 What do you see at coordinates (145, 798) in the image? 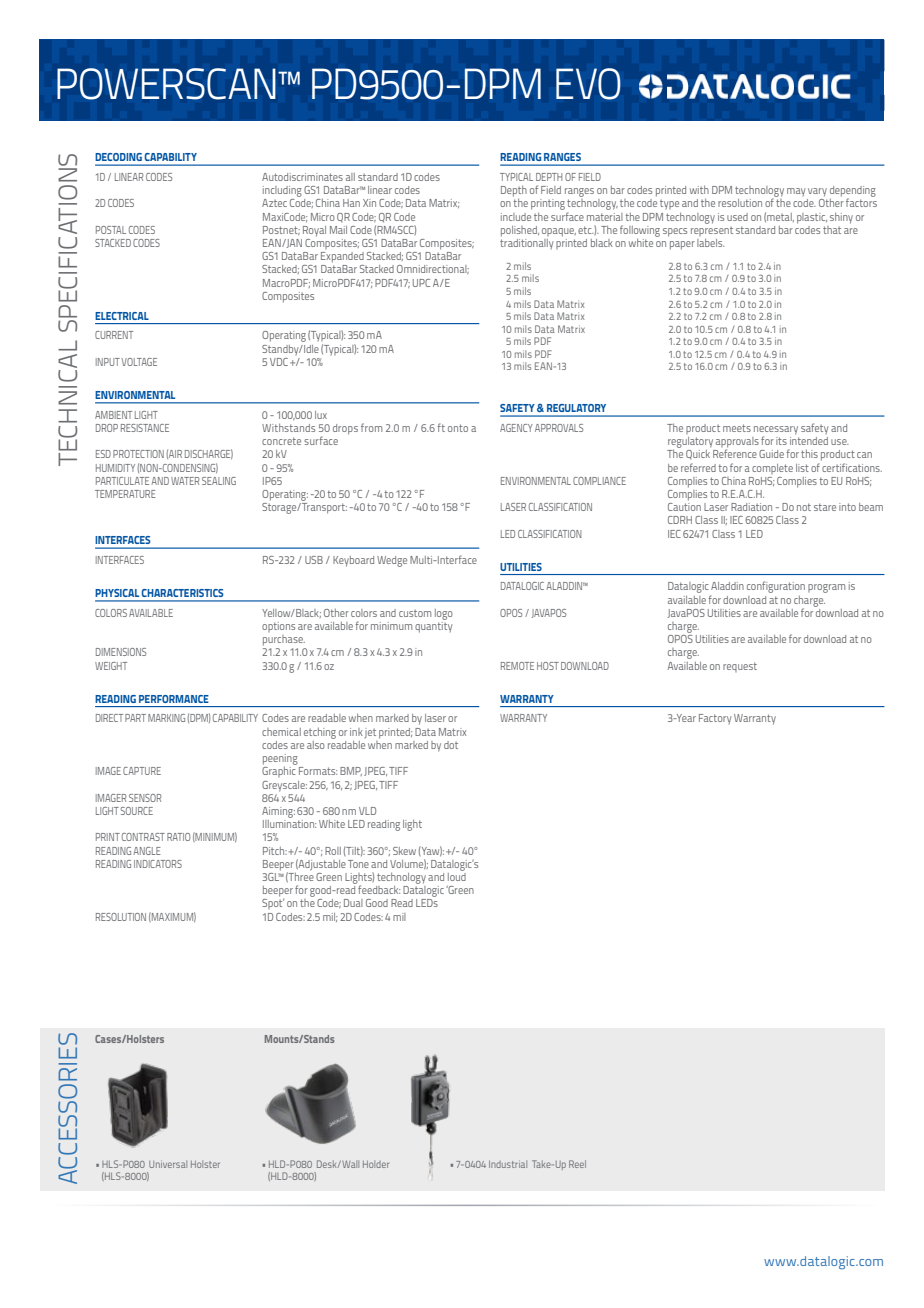
I see `SENSOR` at bounding box center [145, 798].
